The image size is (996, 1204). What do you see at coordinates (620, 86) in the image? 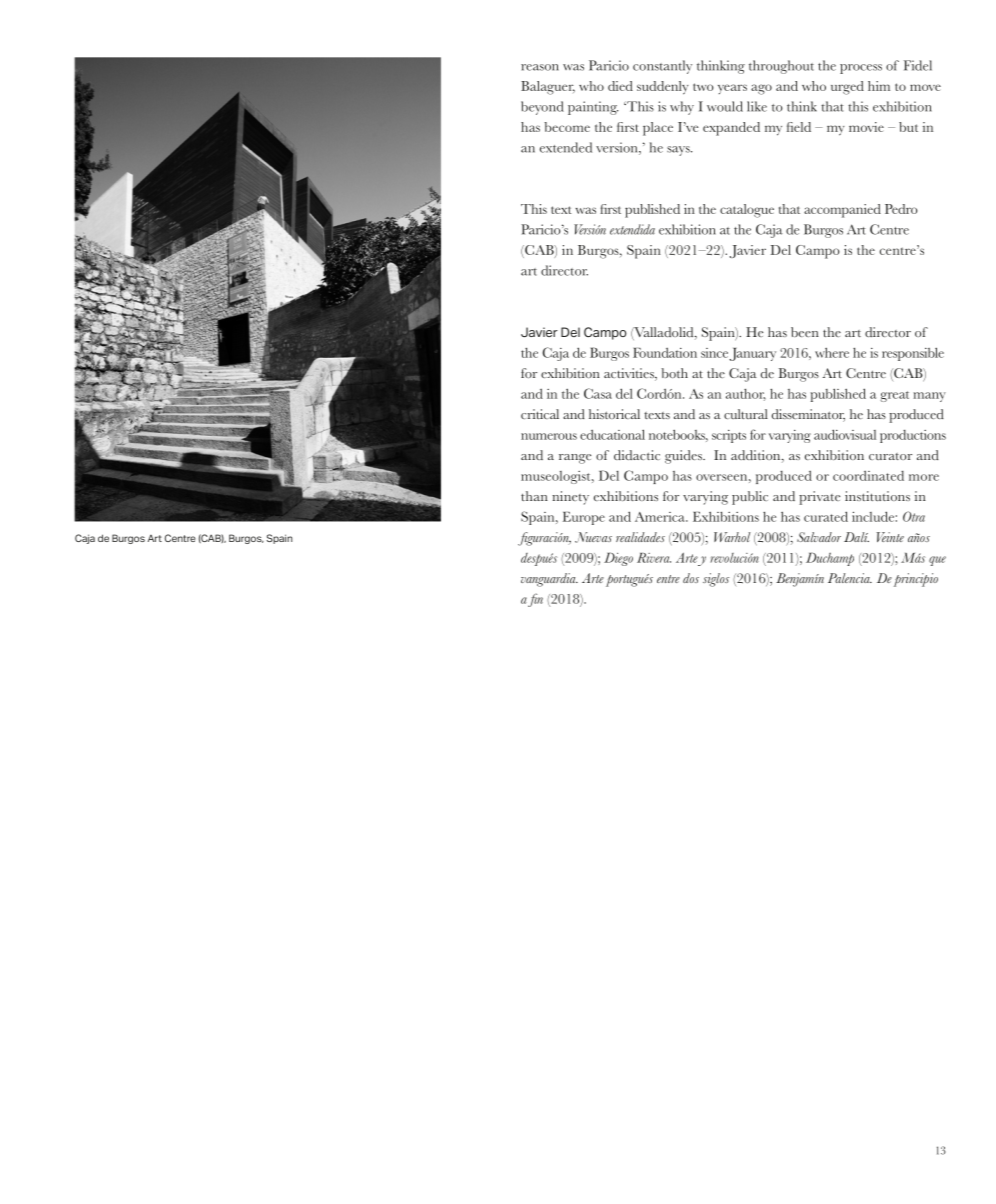
I see `died` at bounding box center [620, 86].
